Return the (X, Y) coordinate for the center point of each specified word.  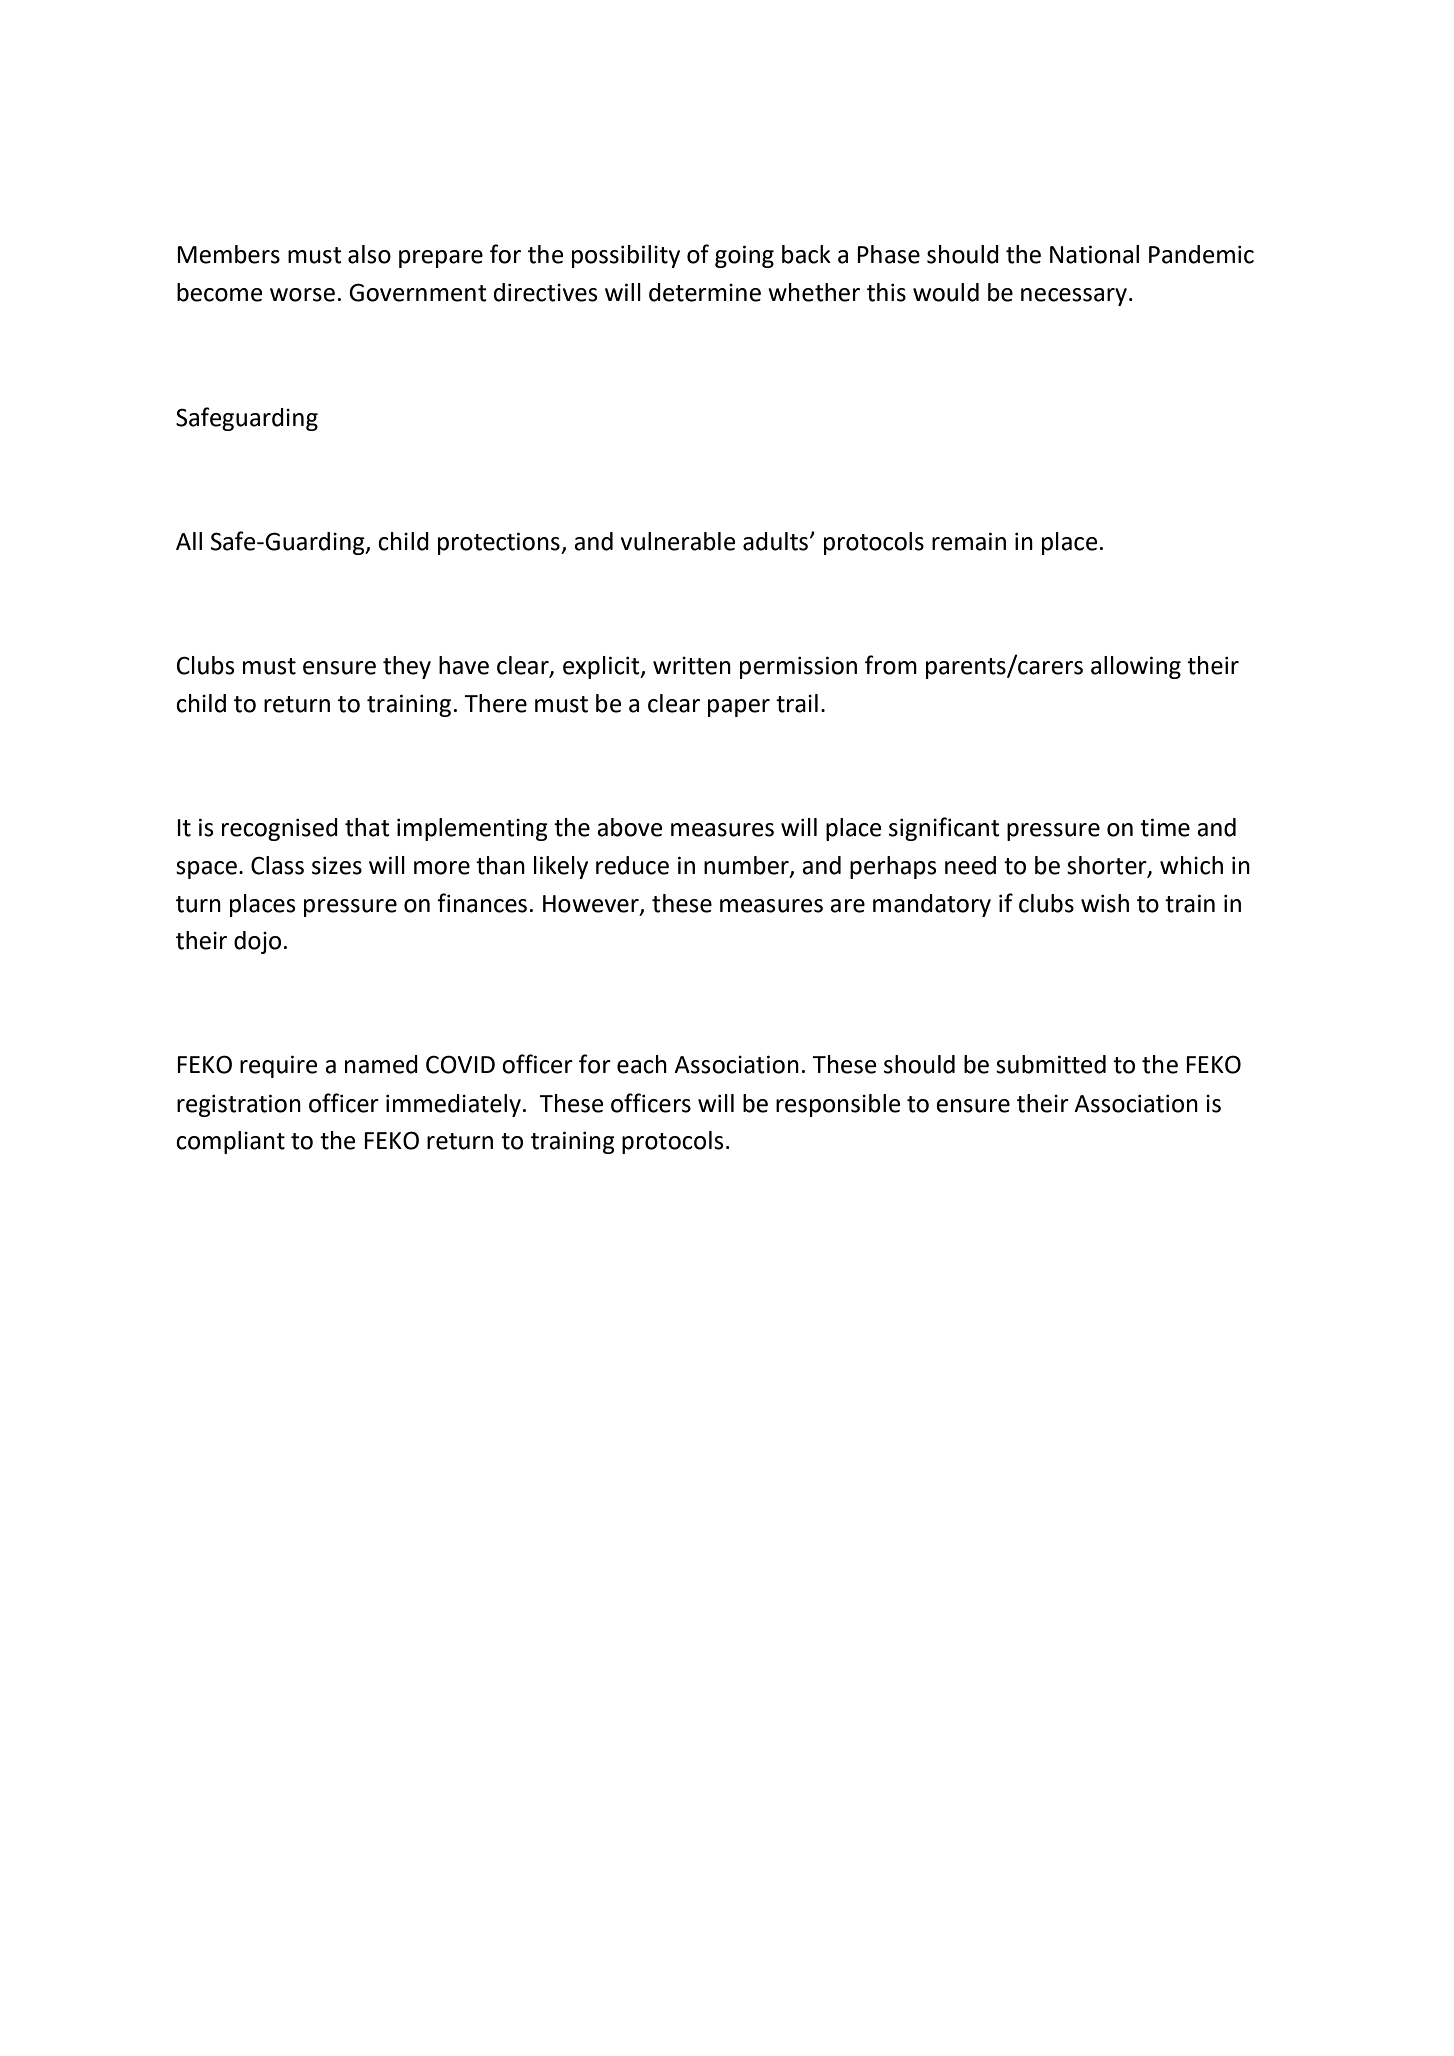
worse (302, 295)
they (407, 667)
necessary (1074, 297)
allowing (1136, 667)
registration (239, 1105)
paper (739, 708)
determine (705, 292)
